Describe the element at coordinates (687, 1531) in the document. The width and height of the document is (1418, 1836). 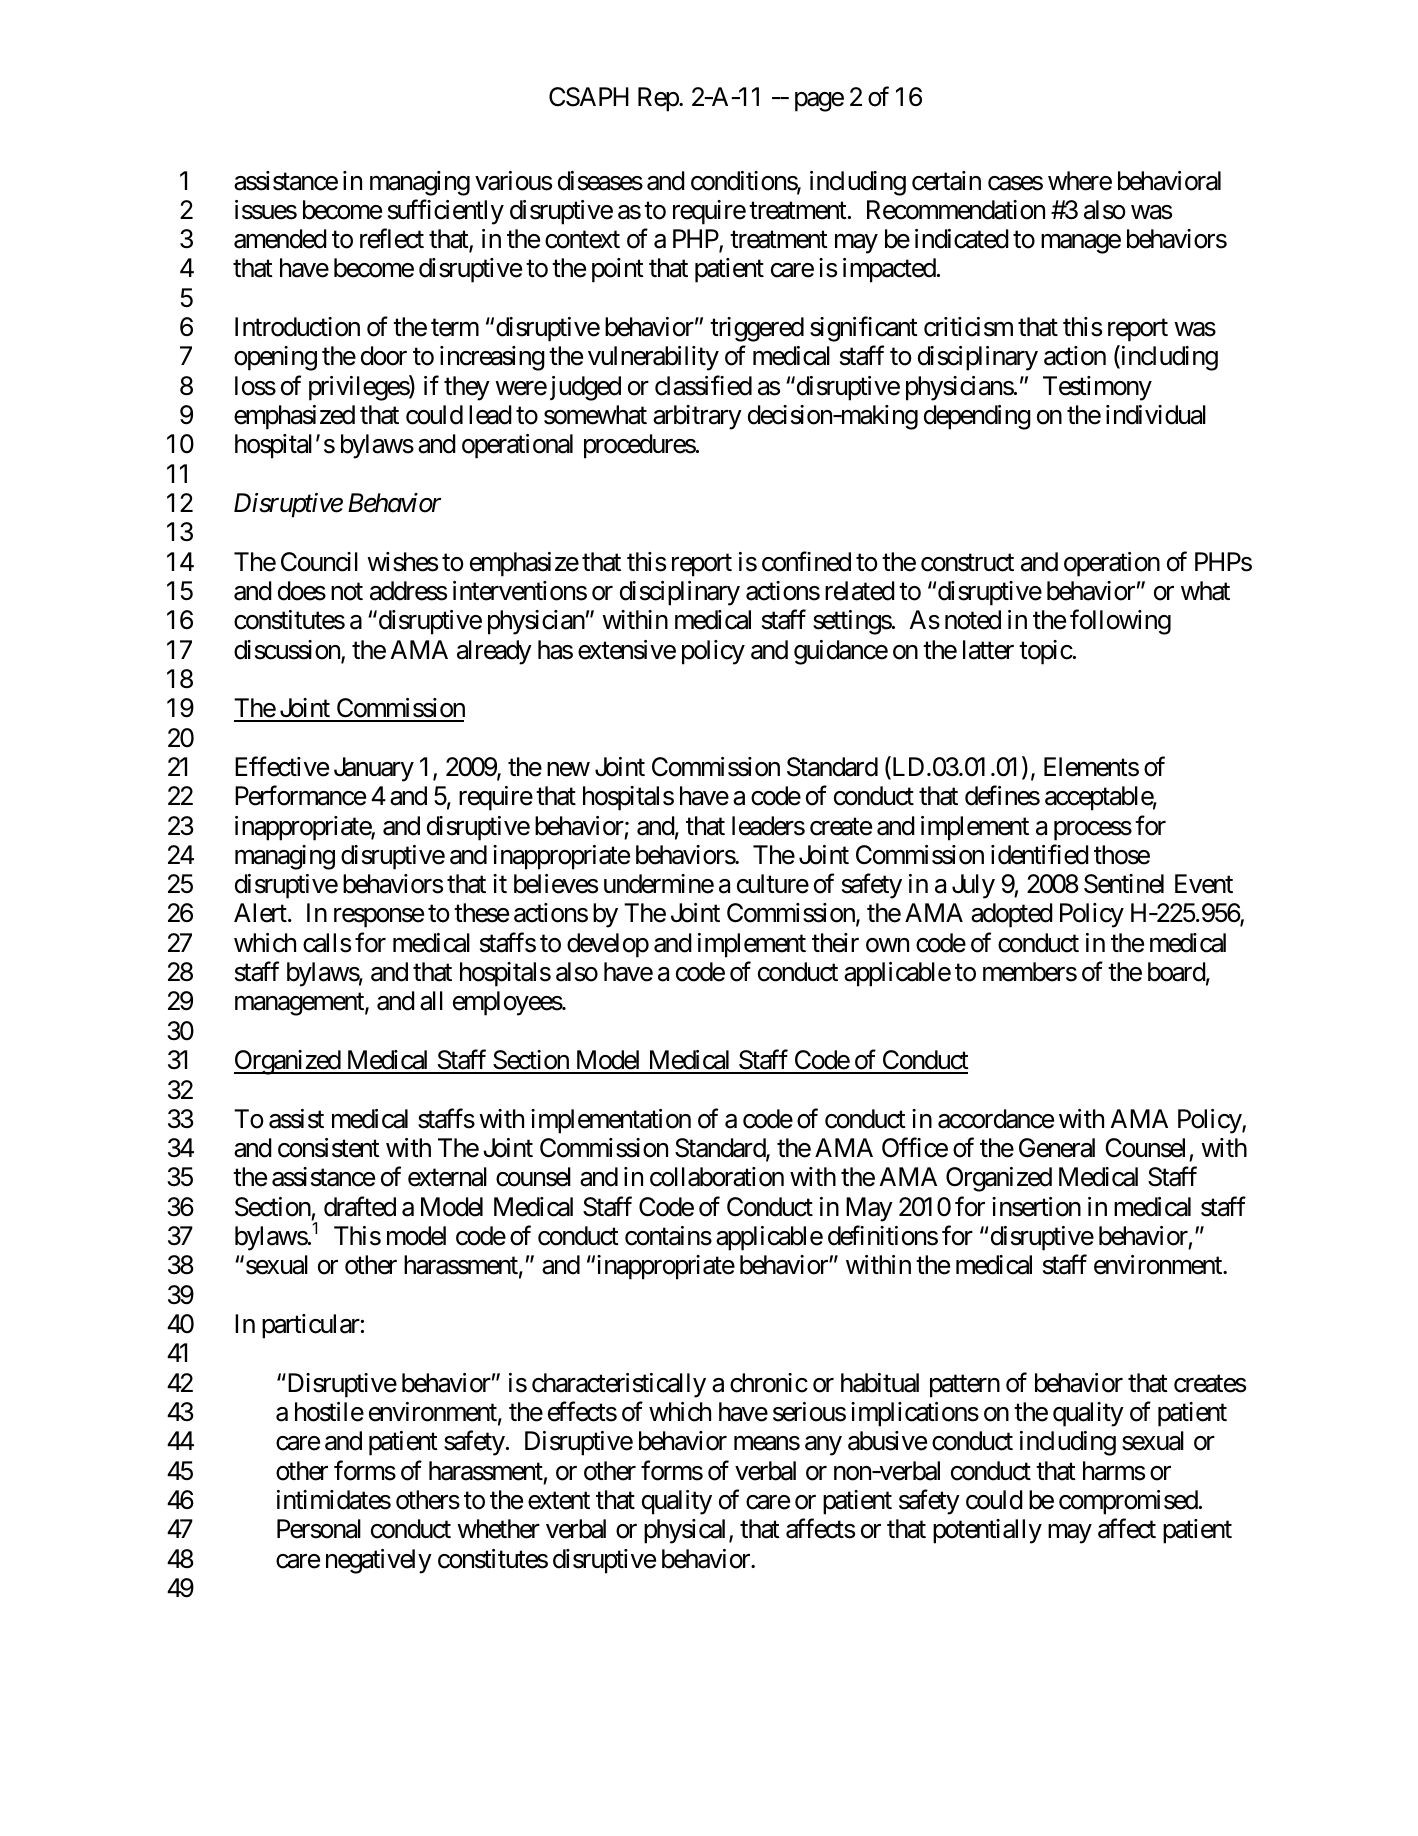
I see `physical` at that location.
